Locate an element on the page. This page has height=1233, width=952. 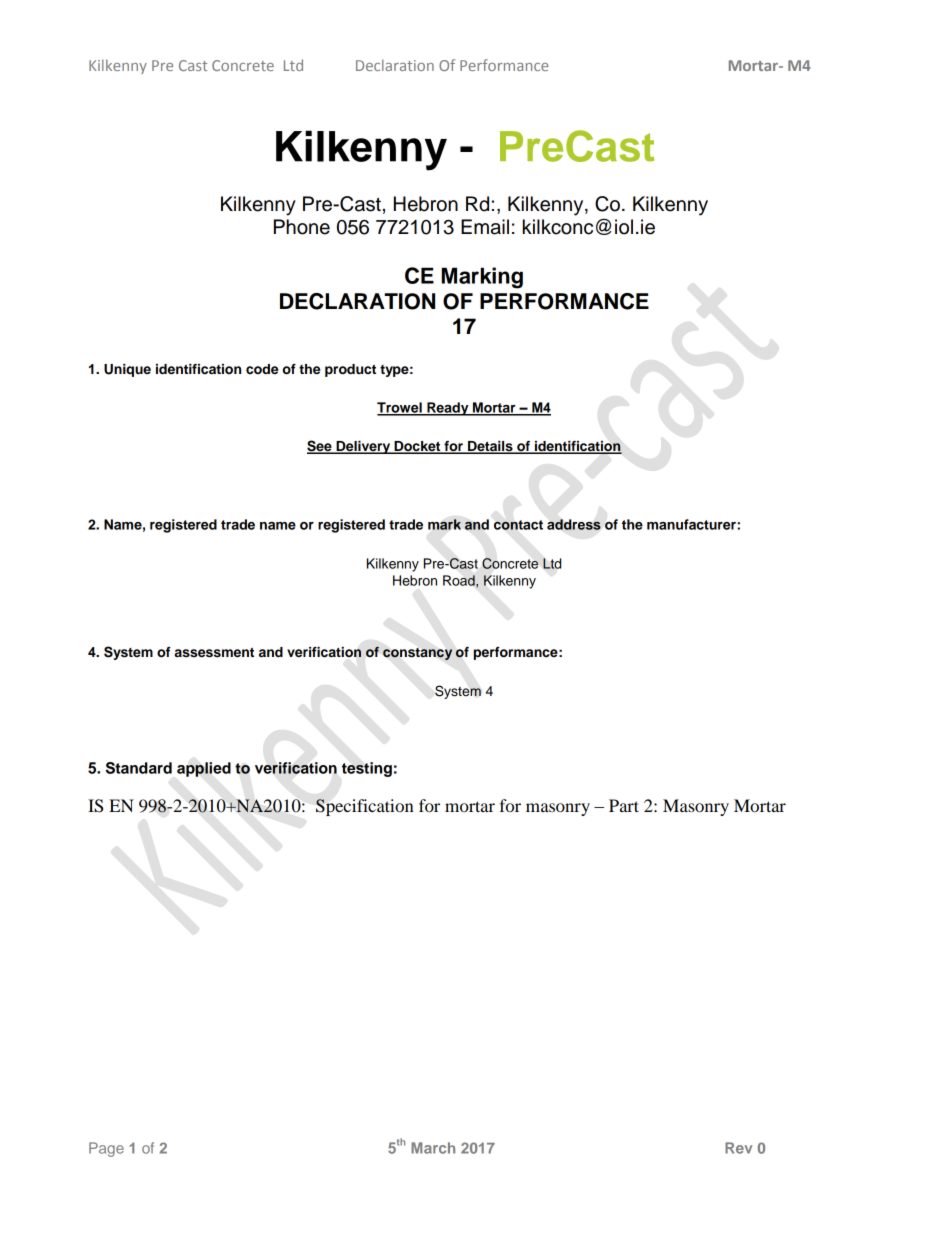
manufacturer is located at coordinates (692, 524).
